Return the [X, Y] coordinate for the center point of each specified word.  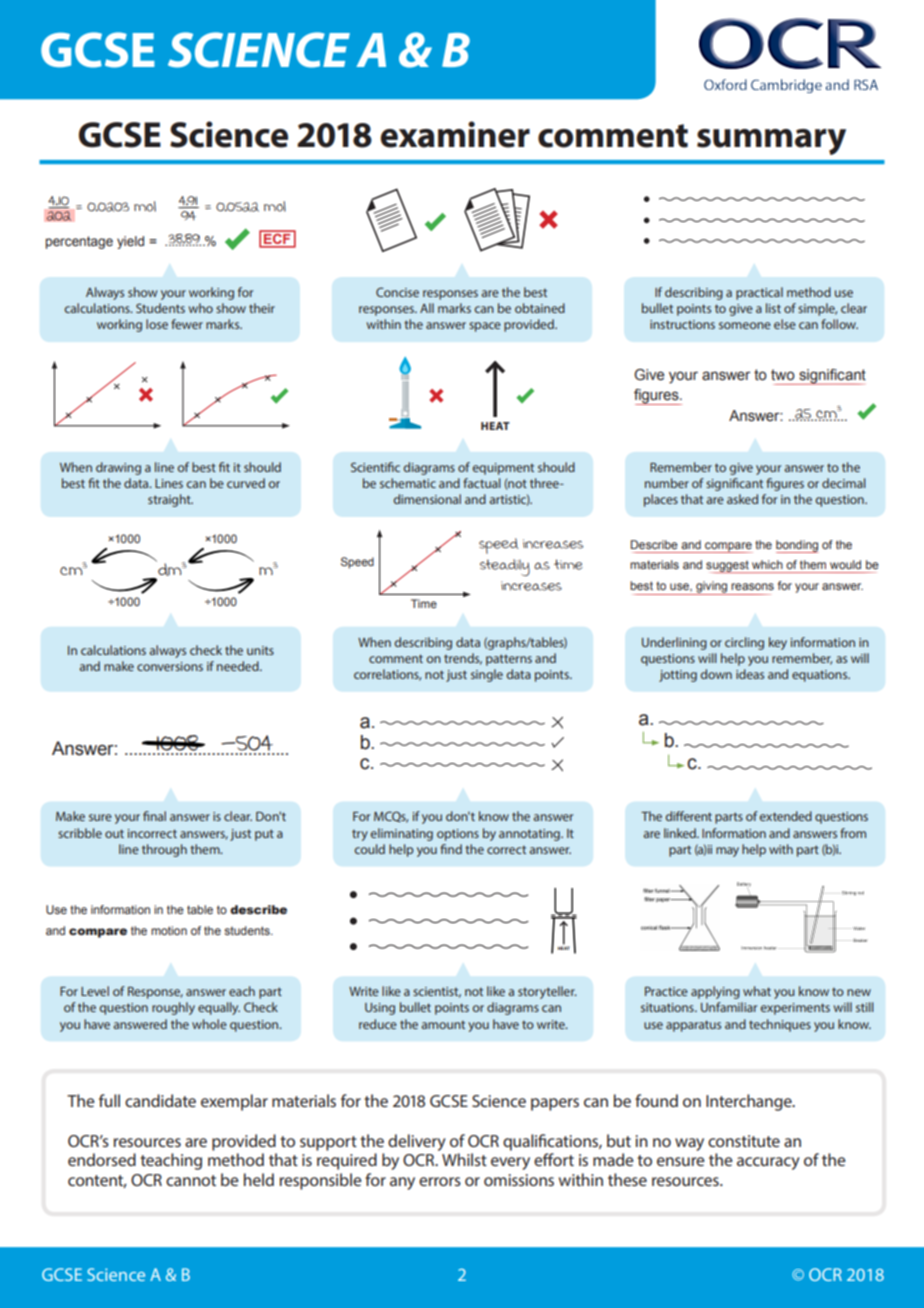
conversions [170, 666]
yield [130, 242]
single [487, 675]
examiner [455, 134]
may [727, 852]
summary [771, 142]
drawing [118, 468]
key [778, 643]
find [451, 849]
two [783, 375]
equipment [503, 469]
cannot [191, 1180]
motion [169, 930]
